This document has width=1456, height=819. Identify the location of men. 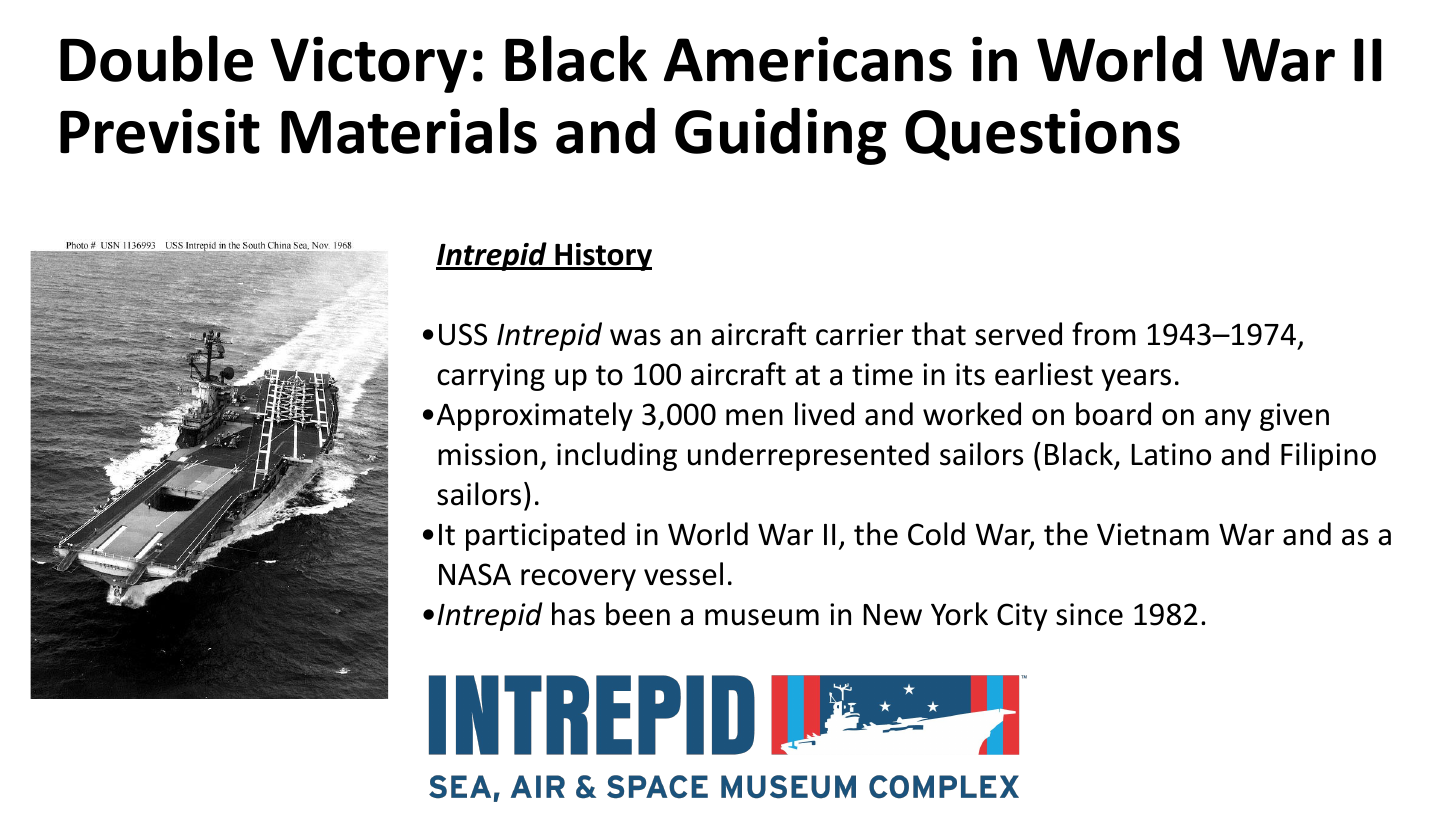
(754, 417).
